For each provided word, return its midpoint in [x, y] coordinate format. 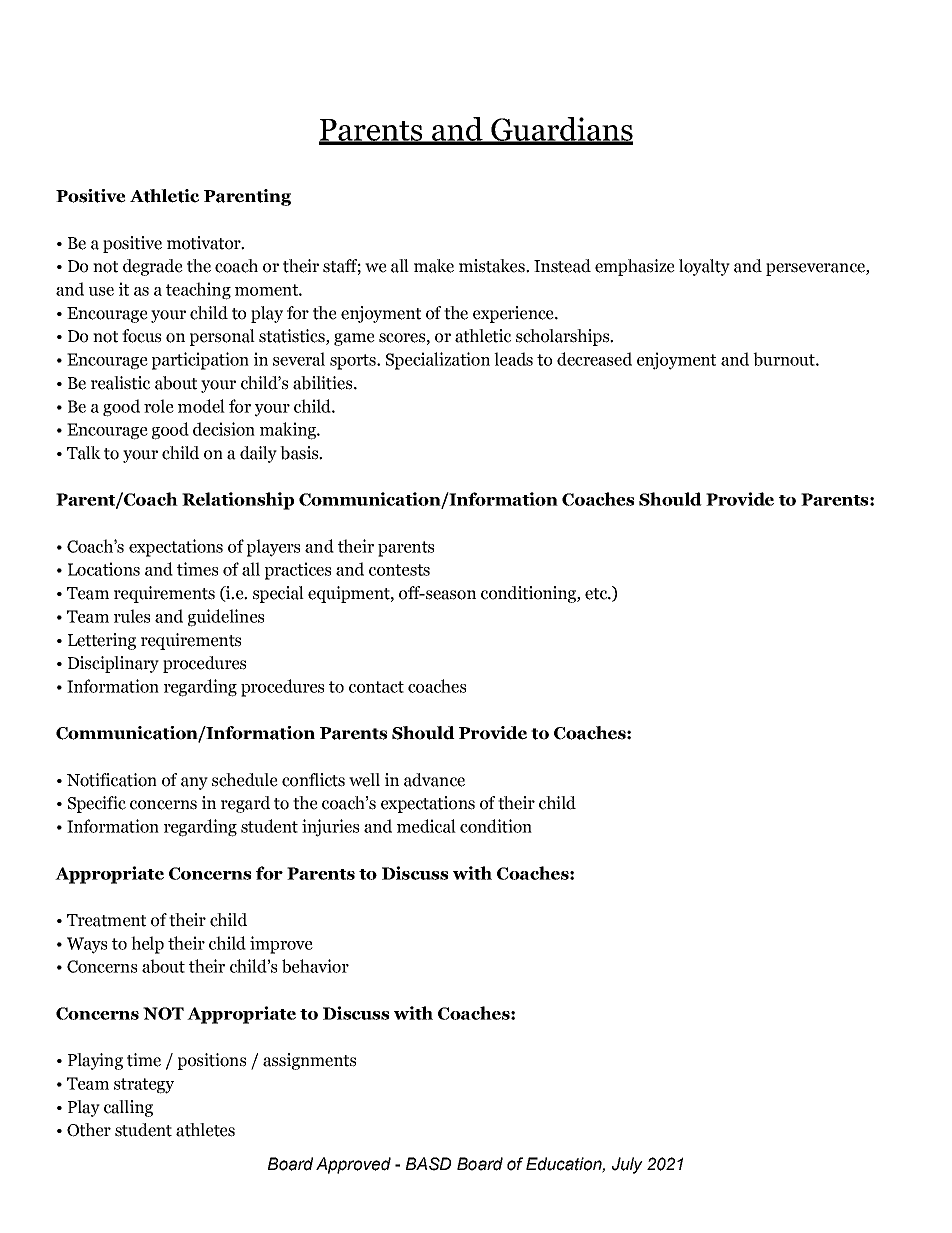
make [434, 266]
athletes [205, 1130]
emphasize [635, 267]
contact [376, 687]
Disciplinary [113, 664]
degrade [153, 267]
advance [434, 780]
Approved [353, 1165]
